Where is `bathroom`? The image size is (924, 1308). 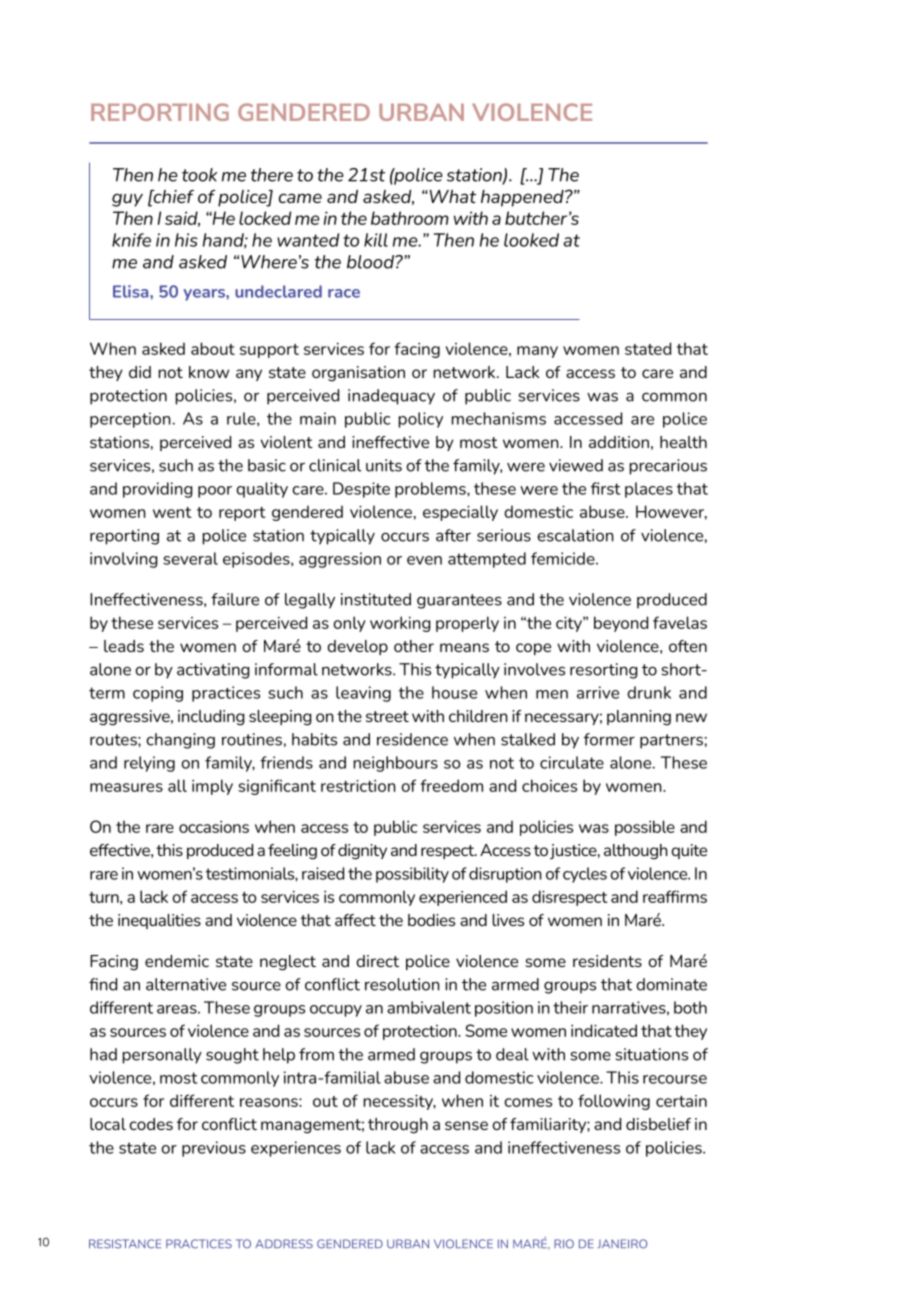
bathroom is located at coordinates (410, 218).
